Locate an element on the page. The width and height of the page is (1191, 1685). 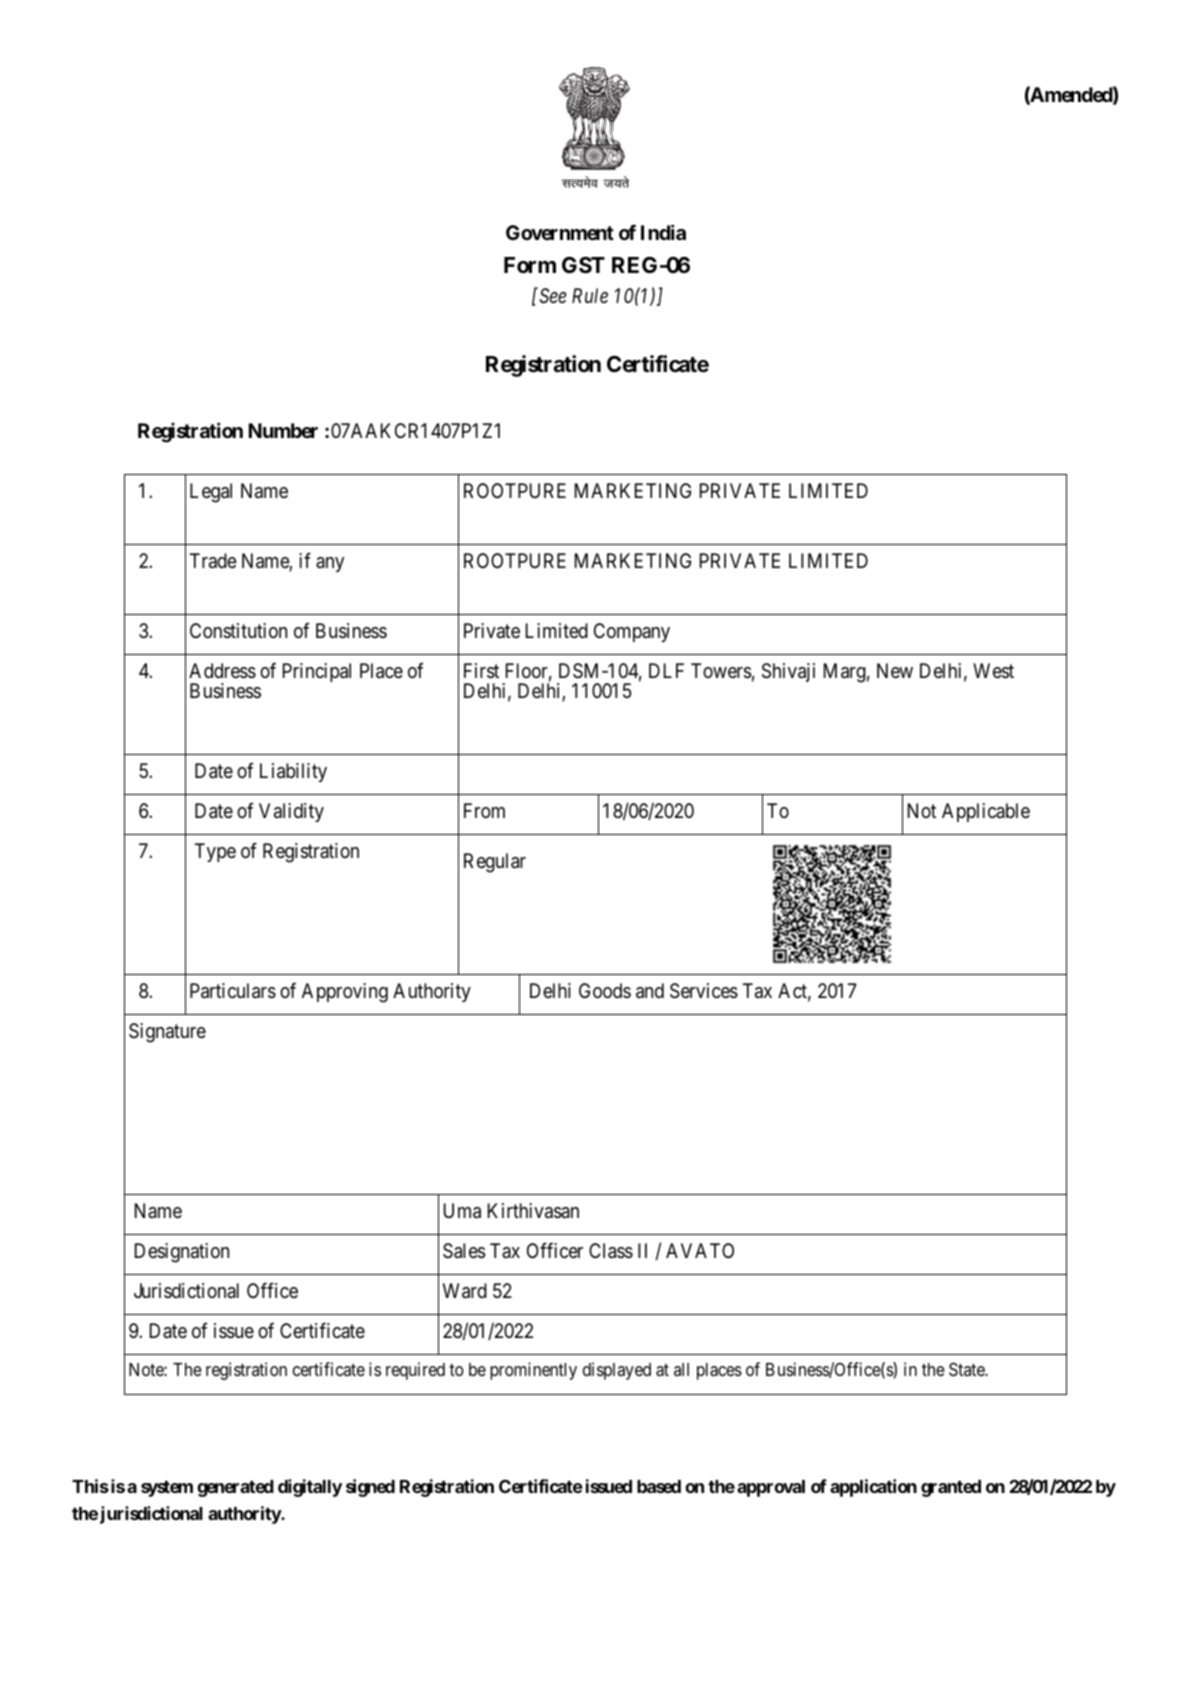
Type is located at coordinates (215, 852).
